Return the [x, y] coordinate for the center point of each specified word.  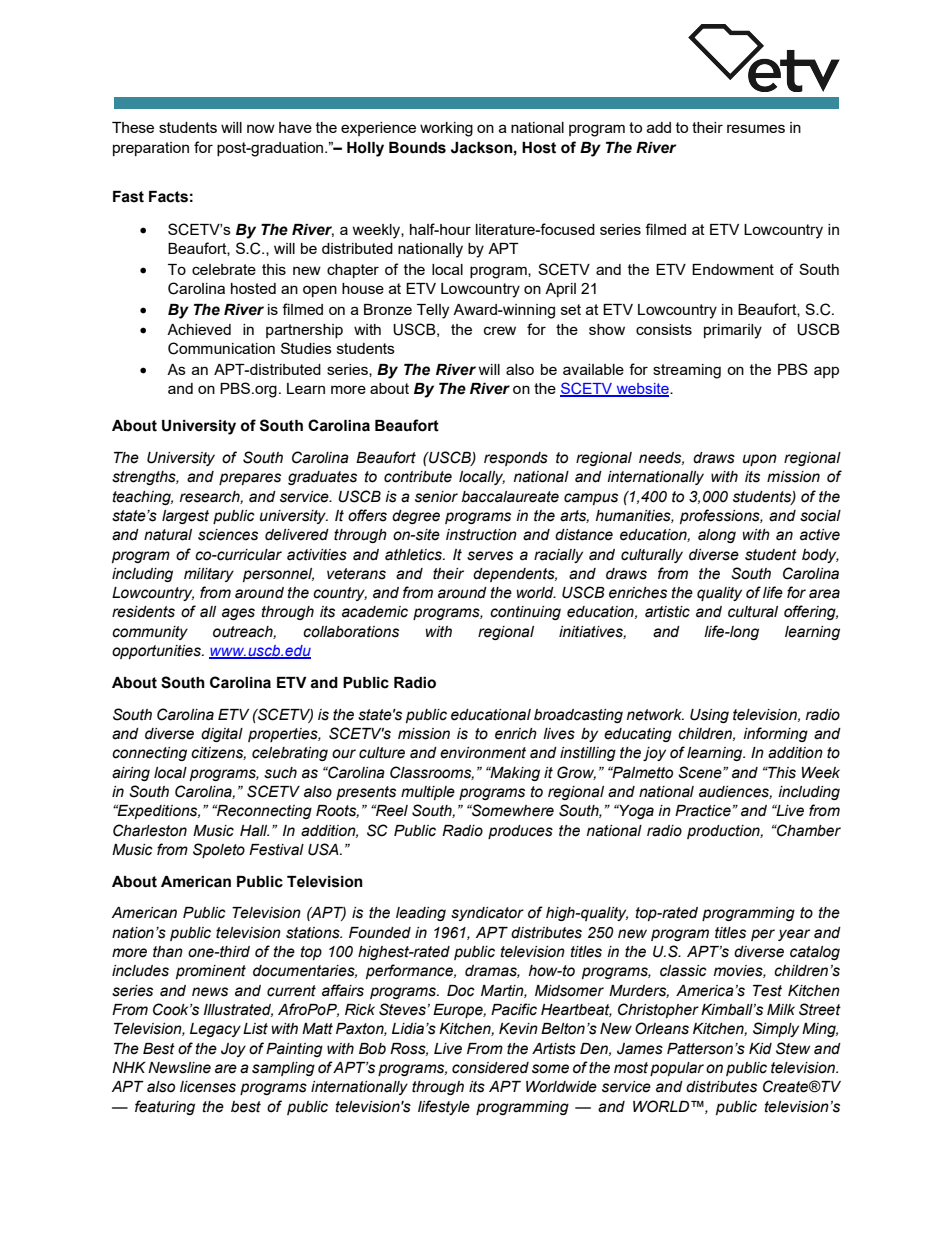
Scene [701, 772]
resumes [756, 128]
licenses [208, 1087]
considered [490, 1068]
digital [222, 735]
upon [760, 460]
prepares [250, 479]
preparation [151, 149]
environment [483, 753]
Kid [760, 1049]
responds [516, 459]
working [446, 129]
